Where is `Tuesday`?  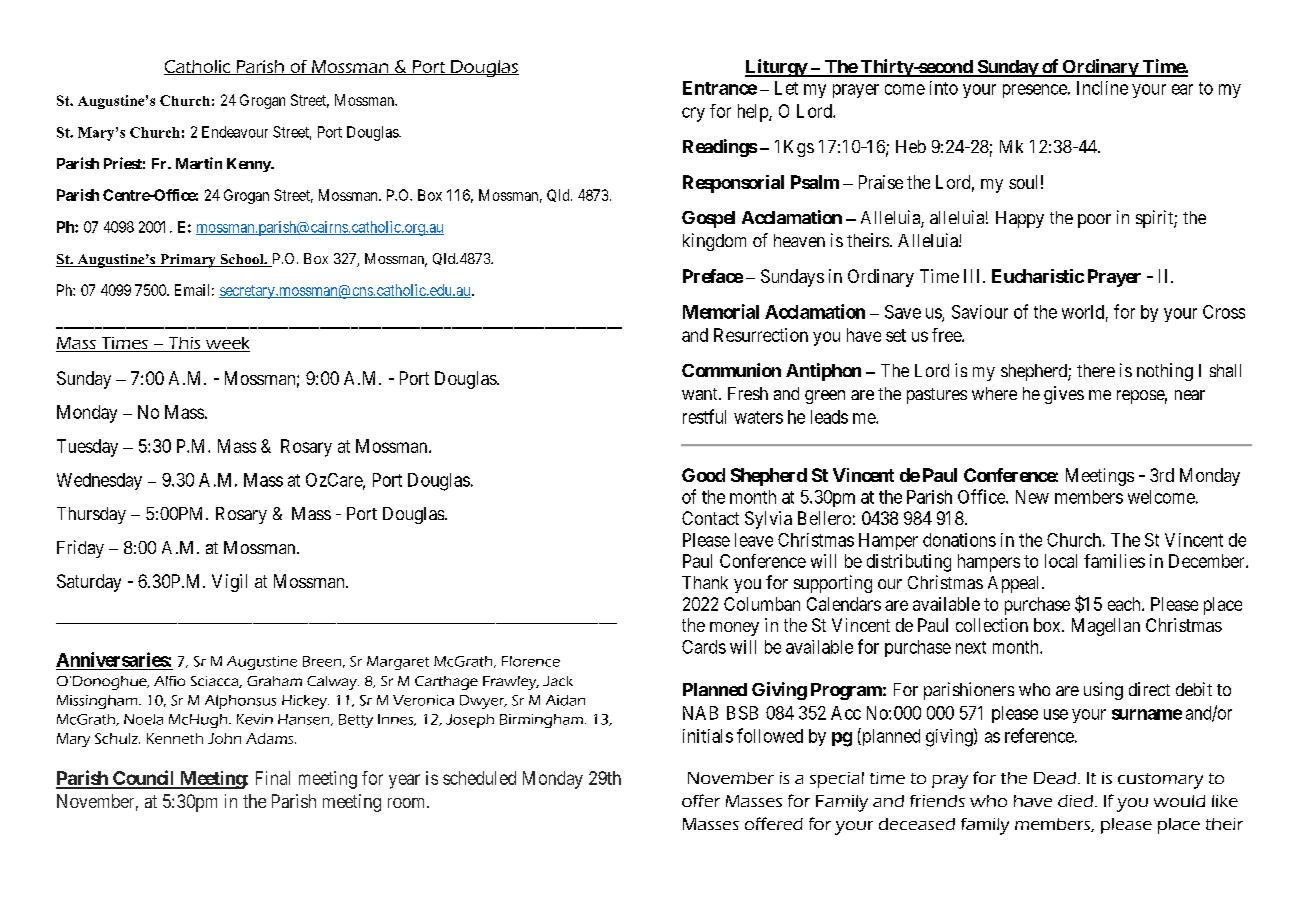
Tuesday is located at coordinates (87, 448).
